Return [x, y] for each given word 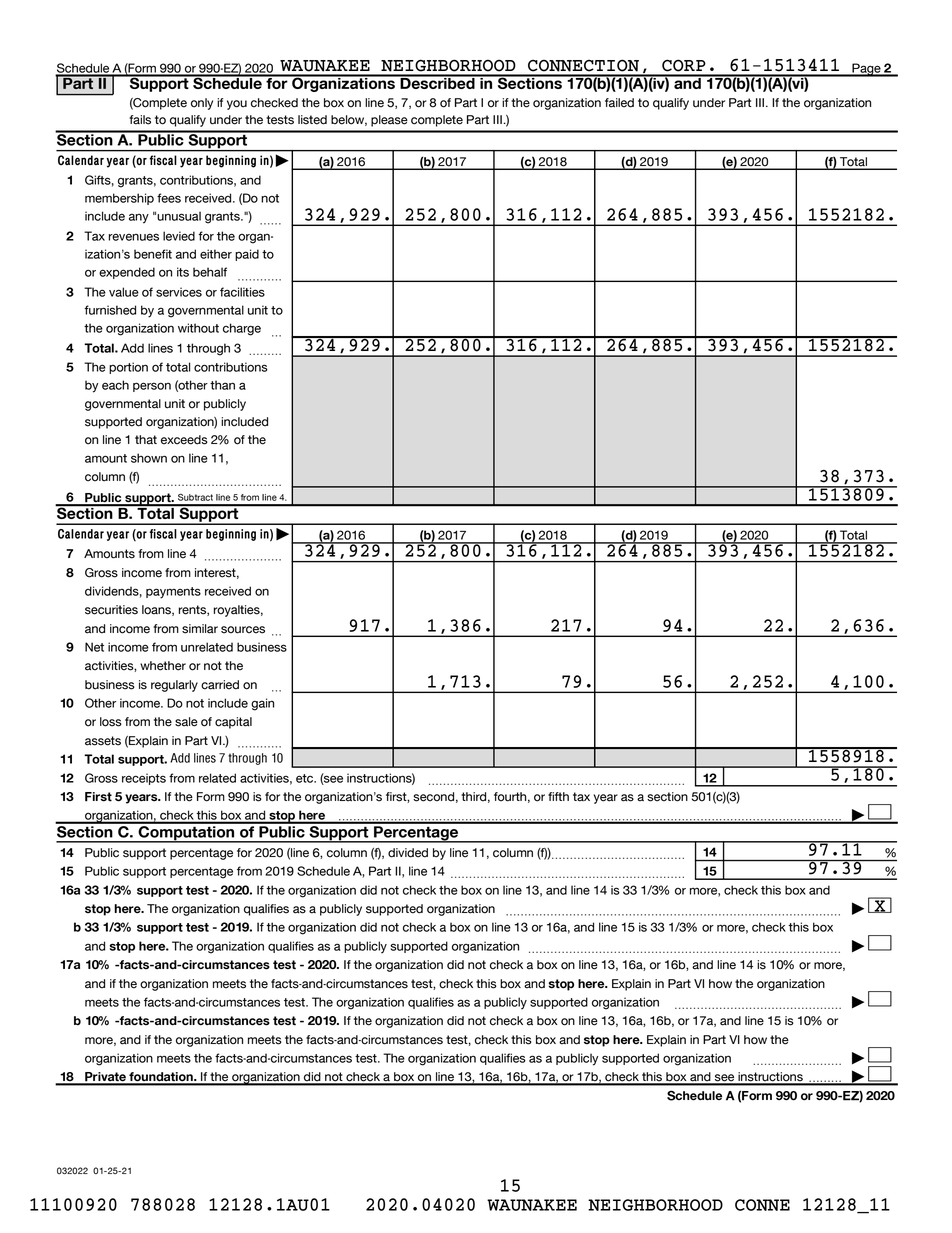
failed [619, 103]
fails [140, 120]
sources [243, 630]
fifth [558, 796]
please [389, 121]
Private [105, 1078]
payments [173, 593]
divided [408, 853]
